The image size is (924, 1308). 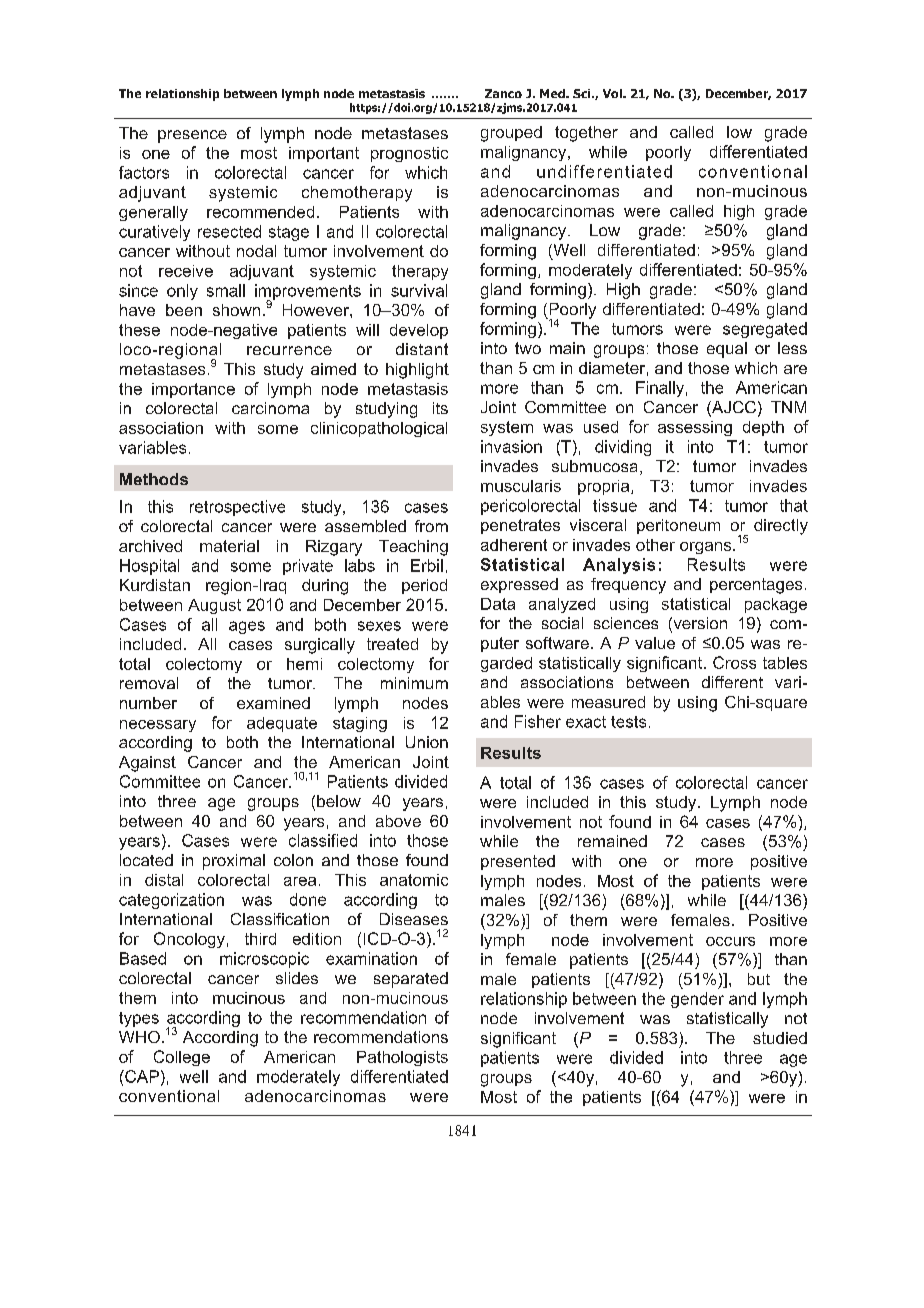 What do you see at coordinates (409, 154) in the screenshot?
I see `prognostic` at bounding box center [409, 154].
